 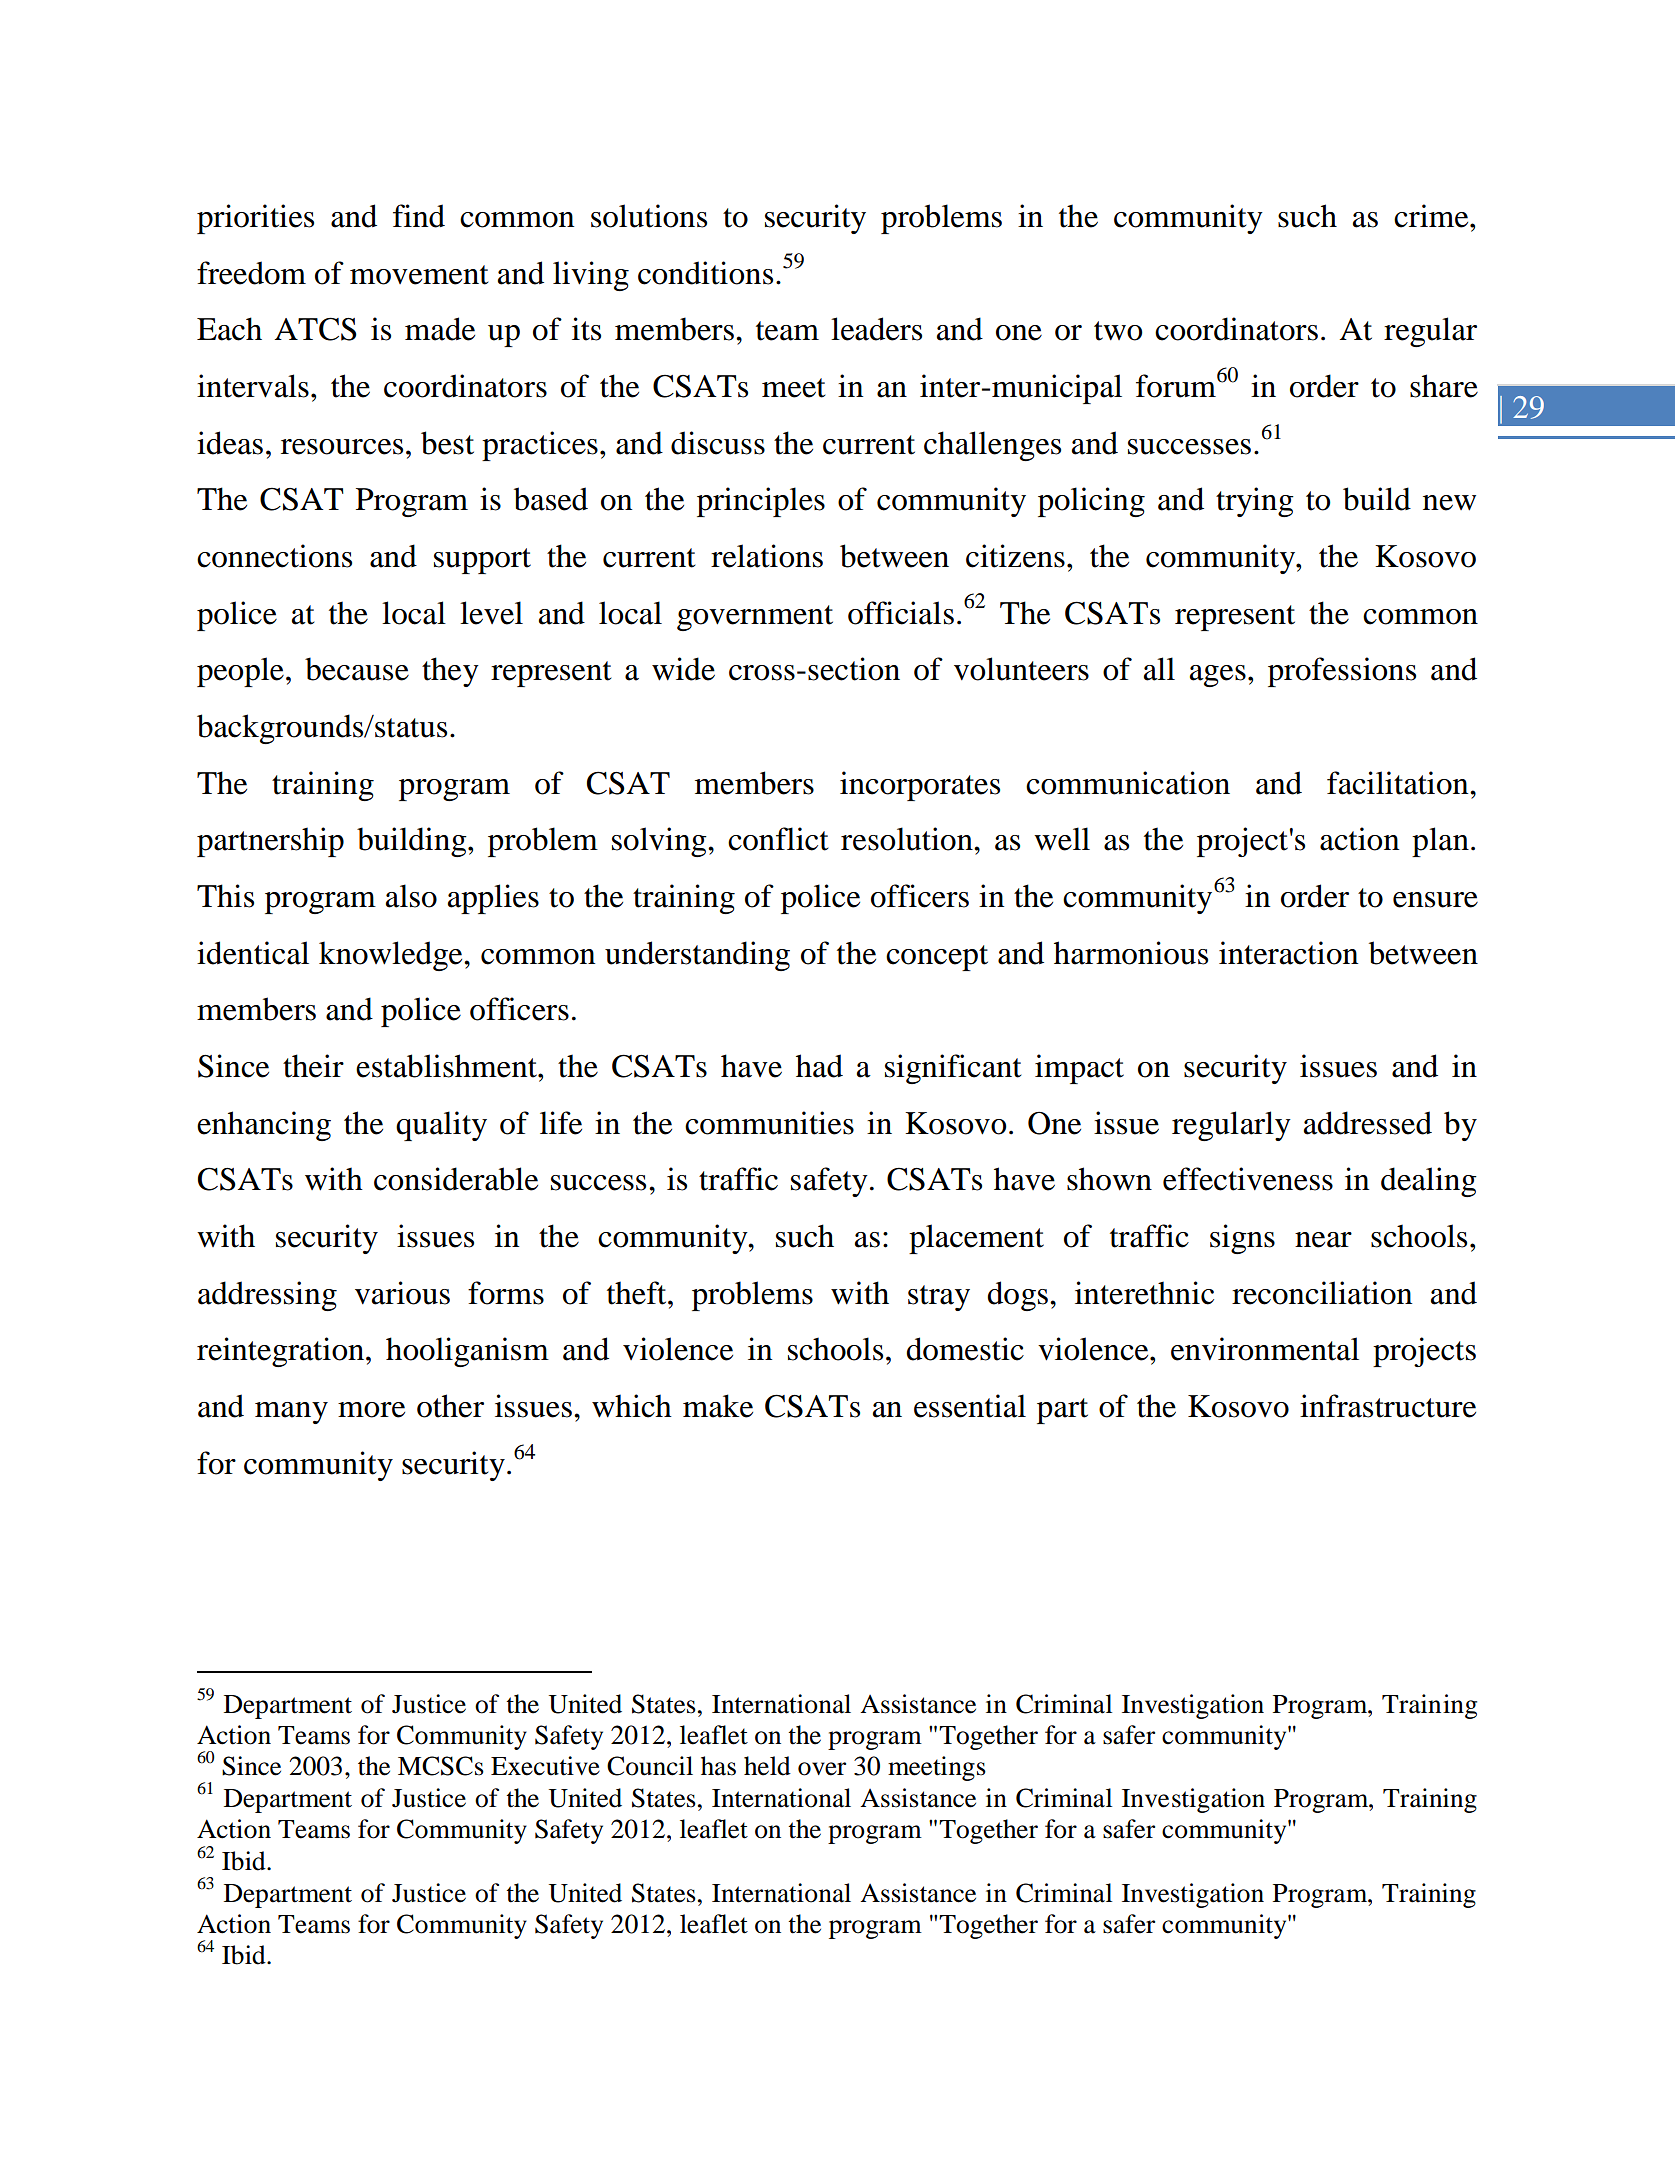 I want to click on held, so click(x=767, y=1766).
